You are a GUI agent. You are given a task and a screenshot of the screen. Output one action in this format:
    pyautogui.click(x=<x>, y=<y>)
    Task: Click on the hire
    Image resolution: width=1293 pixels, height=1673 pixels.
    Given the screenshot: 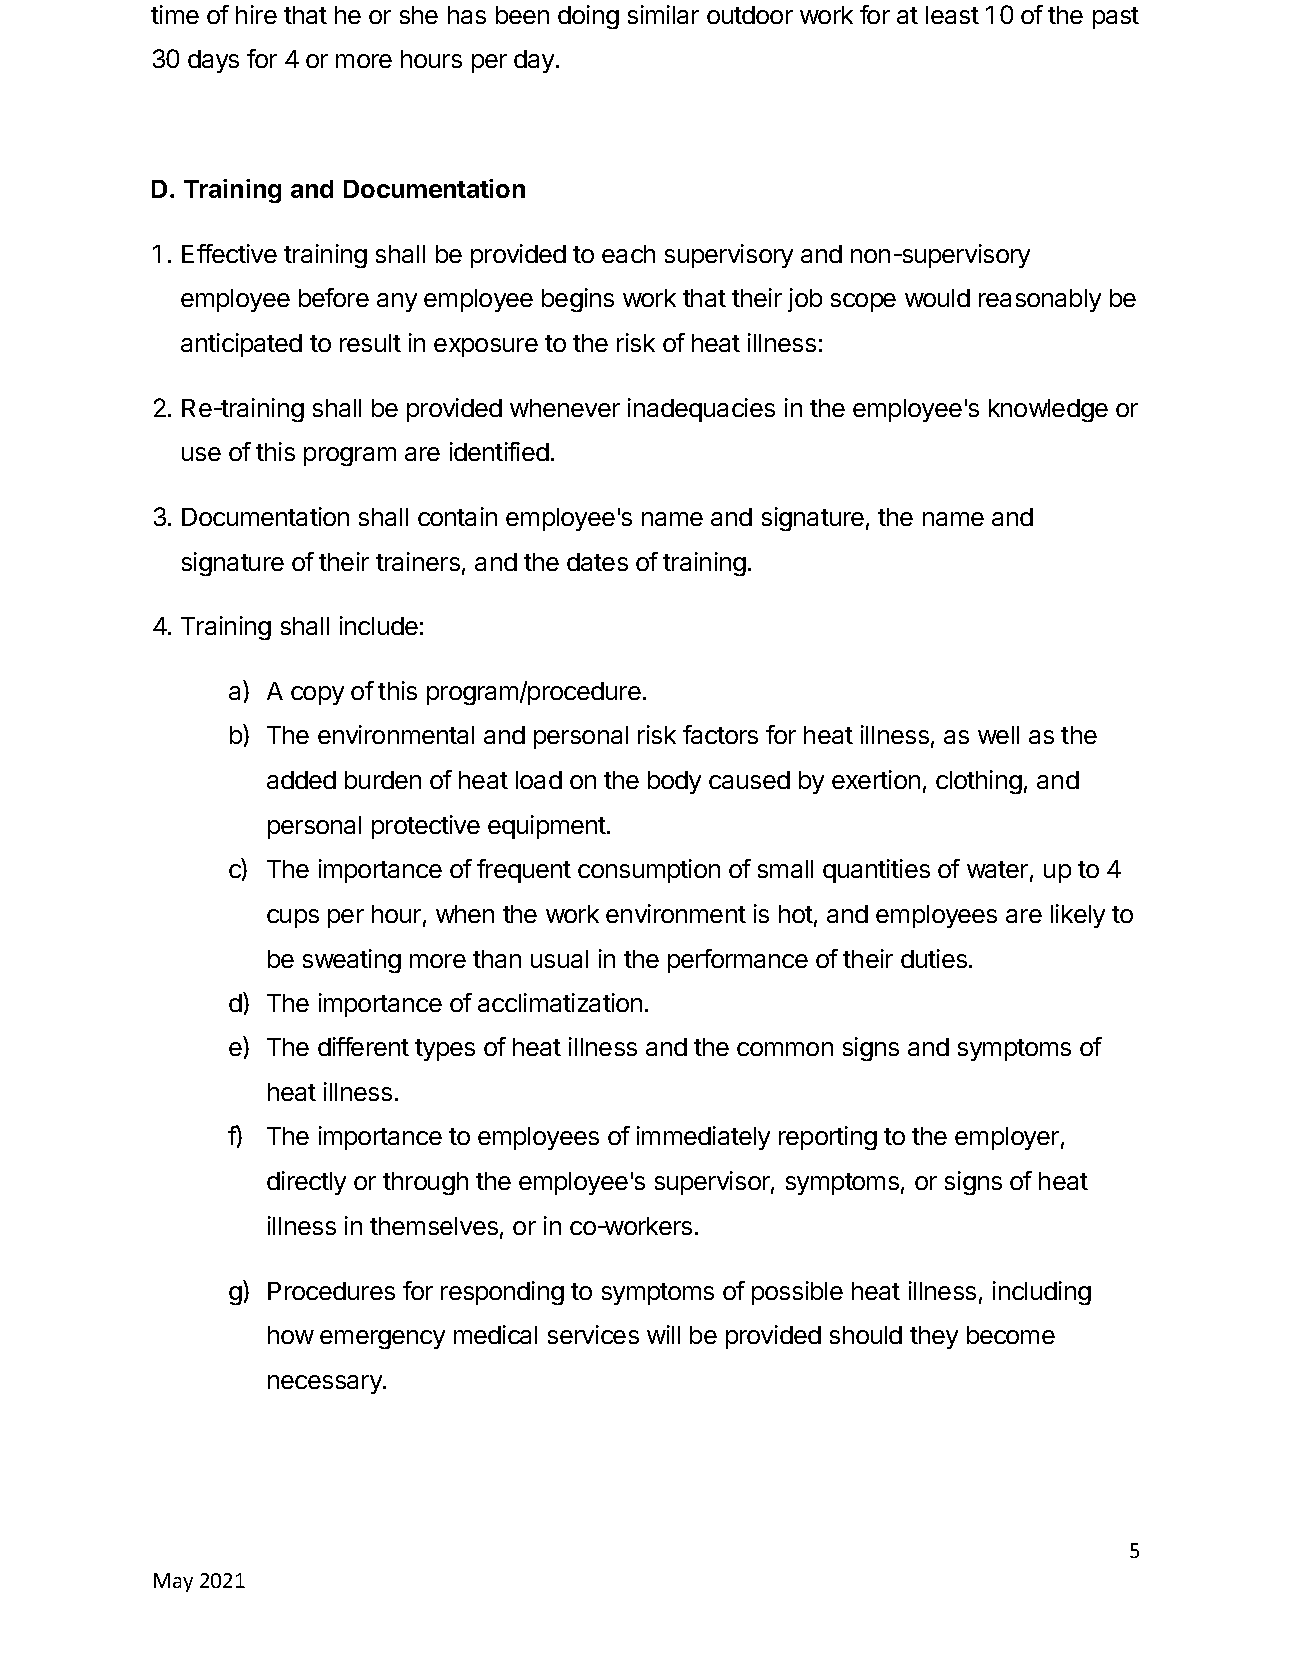 What is the action you would take?
    pyautogui.click(x=256, y=14)
